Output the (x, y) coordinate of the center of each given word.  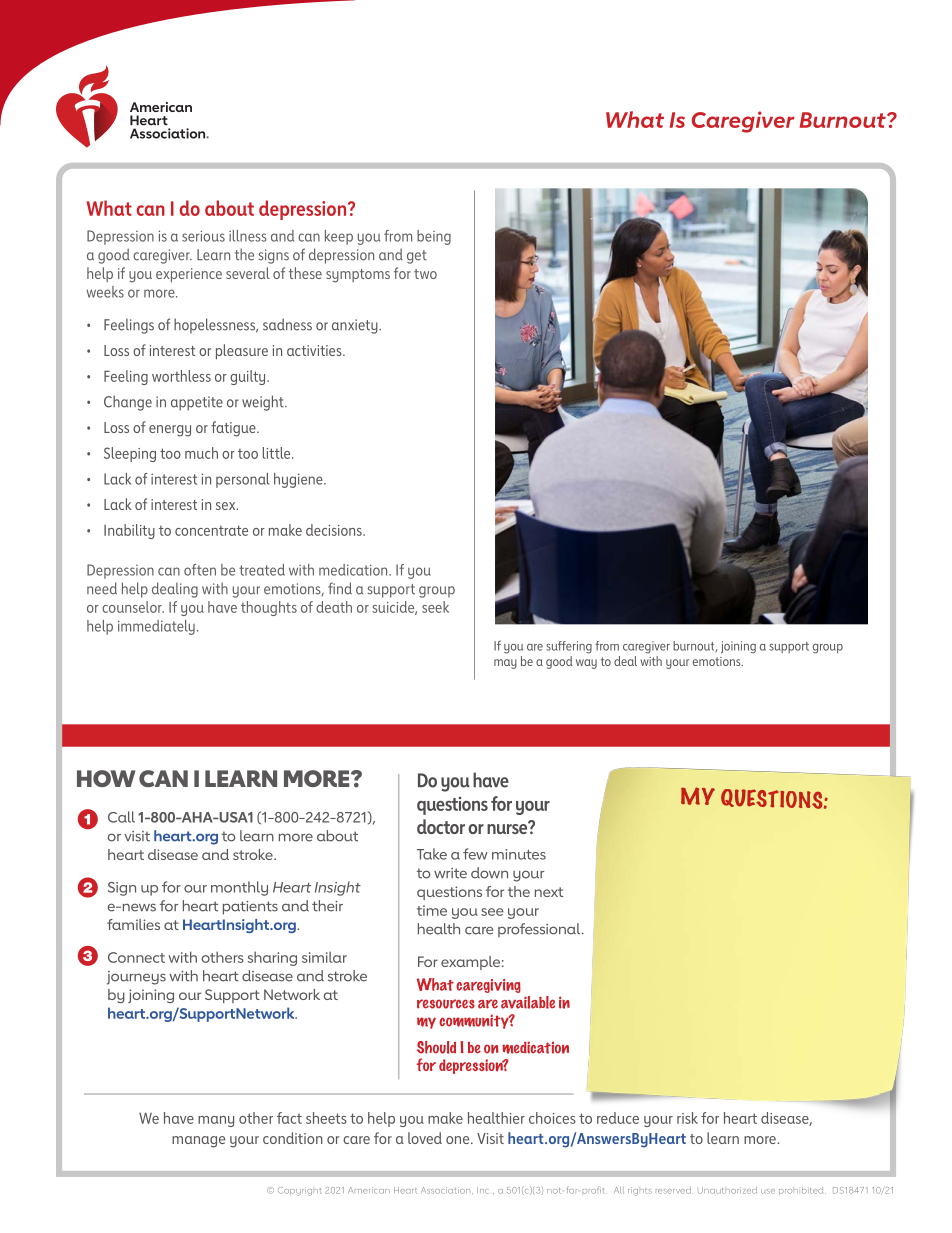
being (434, 237)
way (586, 664)
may (505, 664)
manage (198, 1142)
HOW (106, 778)
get (417, 257)
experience (189, 275)
